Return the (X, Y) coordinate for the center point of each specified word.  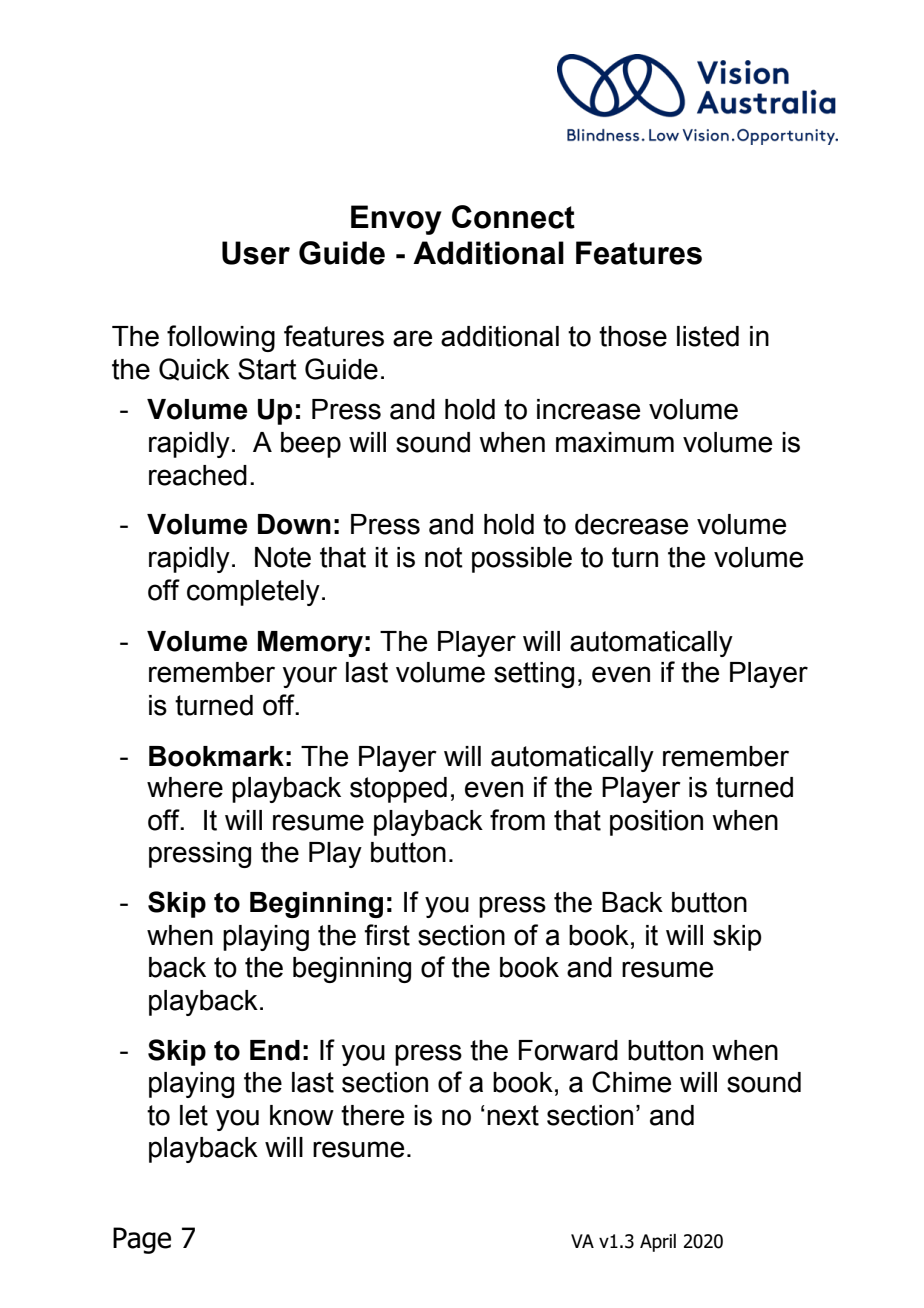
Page (142, 1240)
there (372, 1115)
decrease (631, 524)
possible (522, 560)
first (387, 935)
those (633, 336)
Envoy (396, 220)
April (658, 1243)
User (256, 253)
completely (253, 593)
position (656, 823)
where (185, 787)
